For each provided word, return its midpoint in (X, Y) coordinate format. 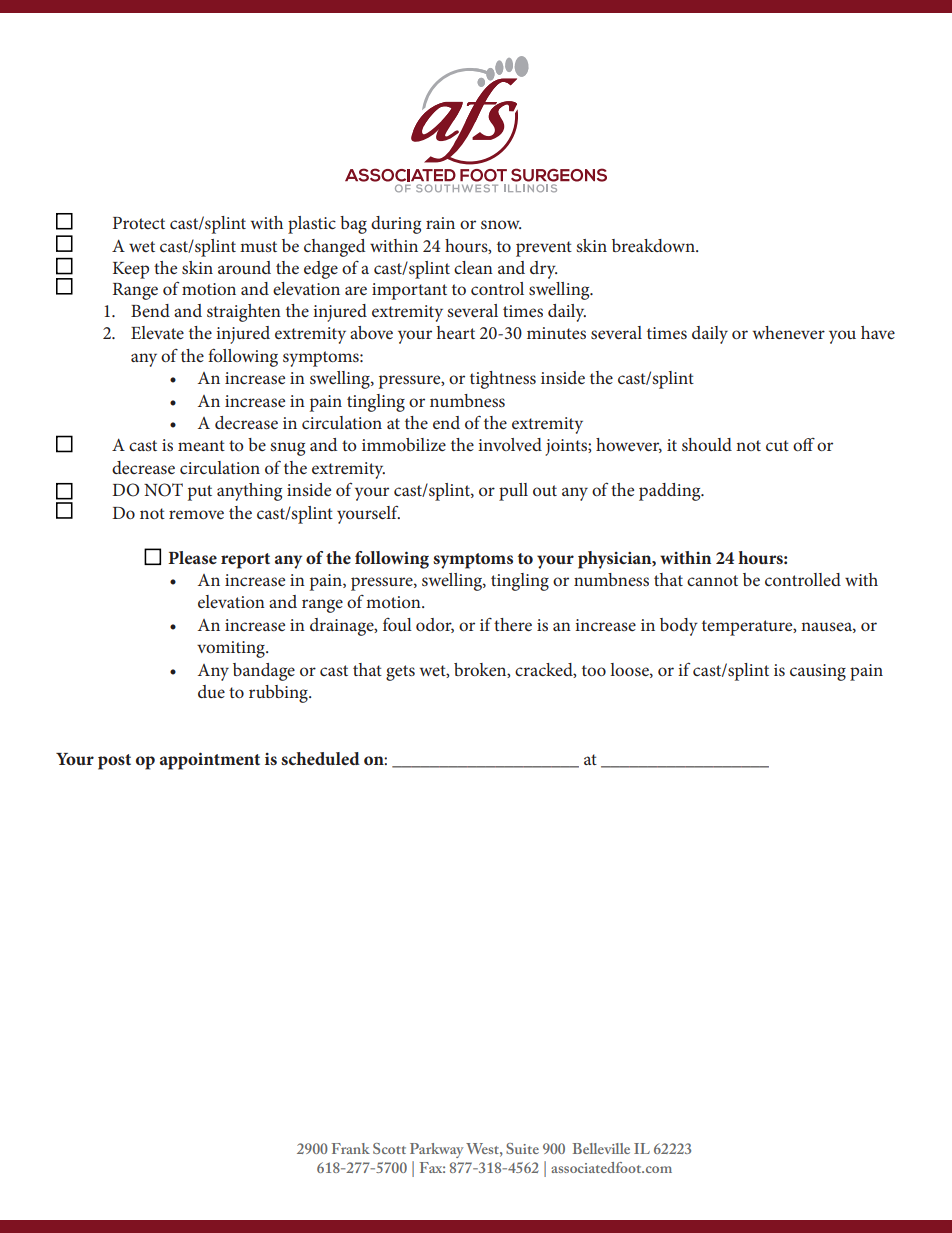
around (244, 267)
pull (513, 492)
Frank (351, 1148)
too (594, 670)
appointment (210, 761)
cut (777, 445)
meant (201, 445)
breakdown (654, 245)
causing (818, 672)
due (211, 691)
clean (473, 267)
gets (400, 673)
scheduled (320, 758)
